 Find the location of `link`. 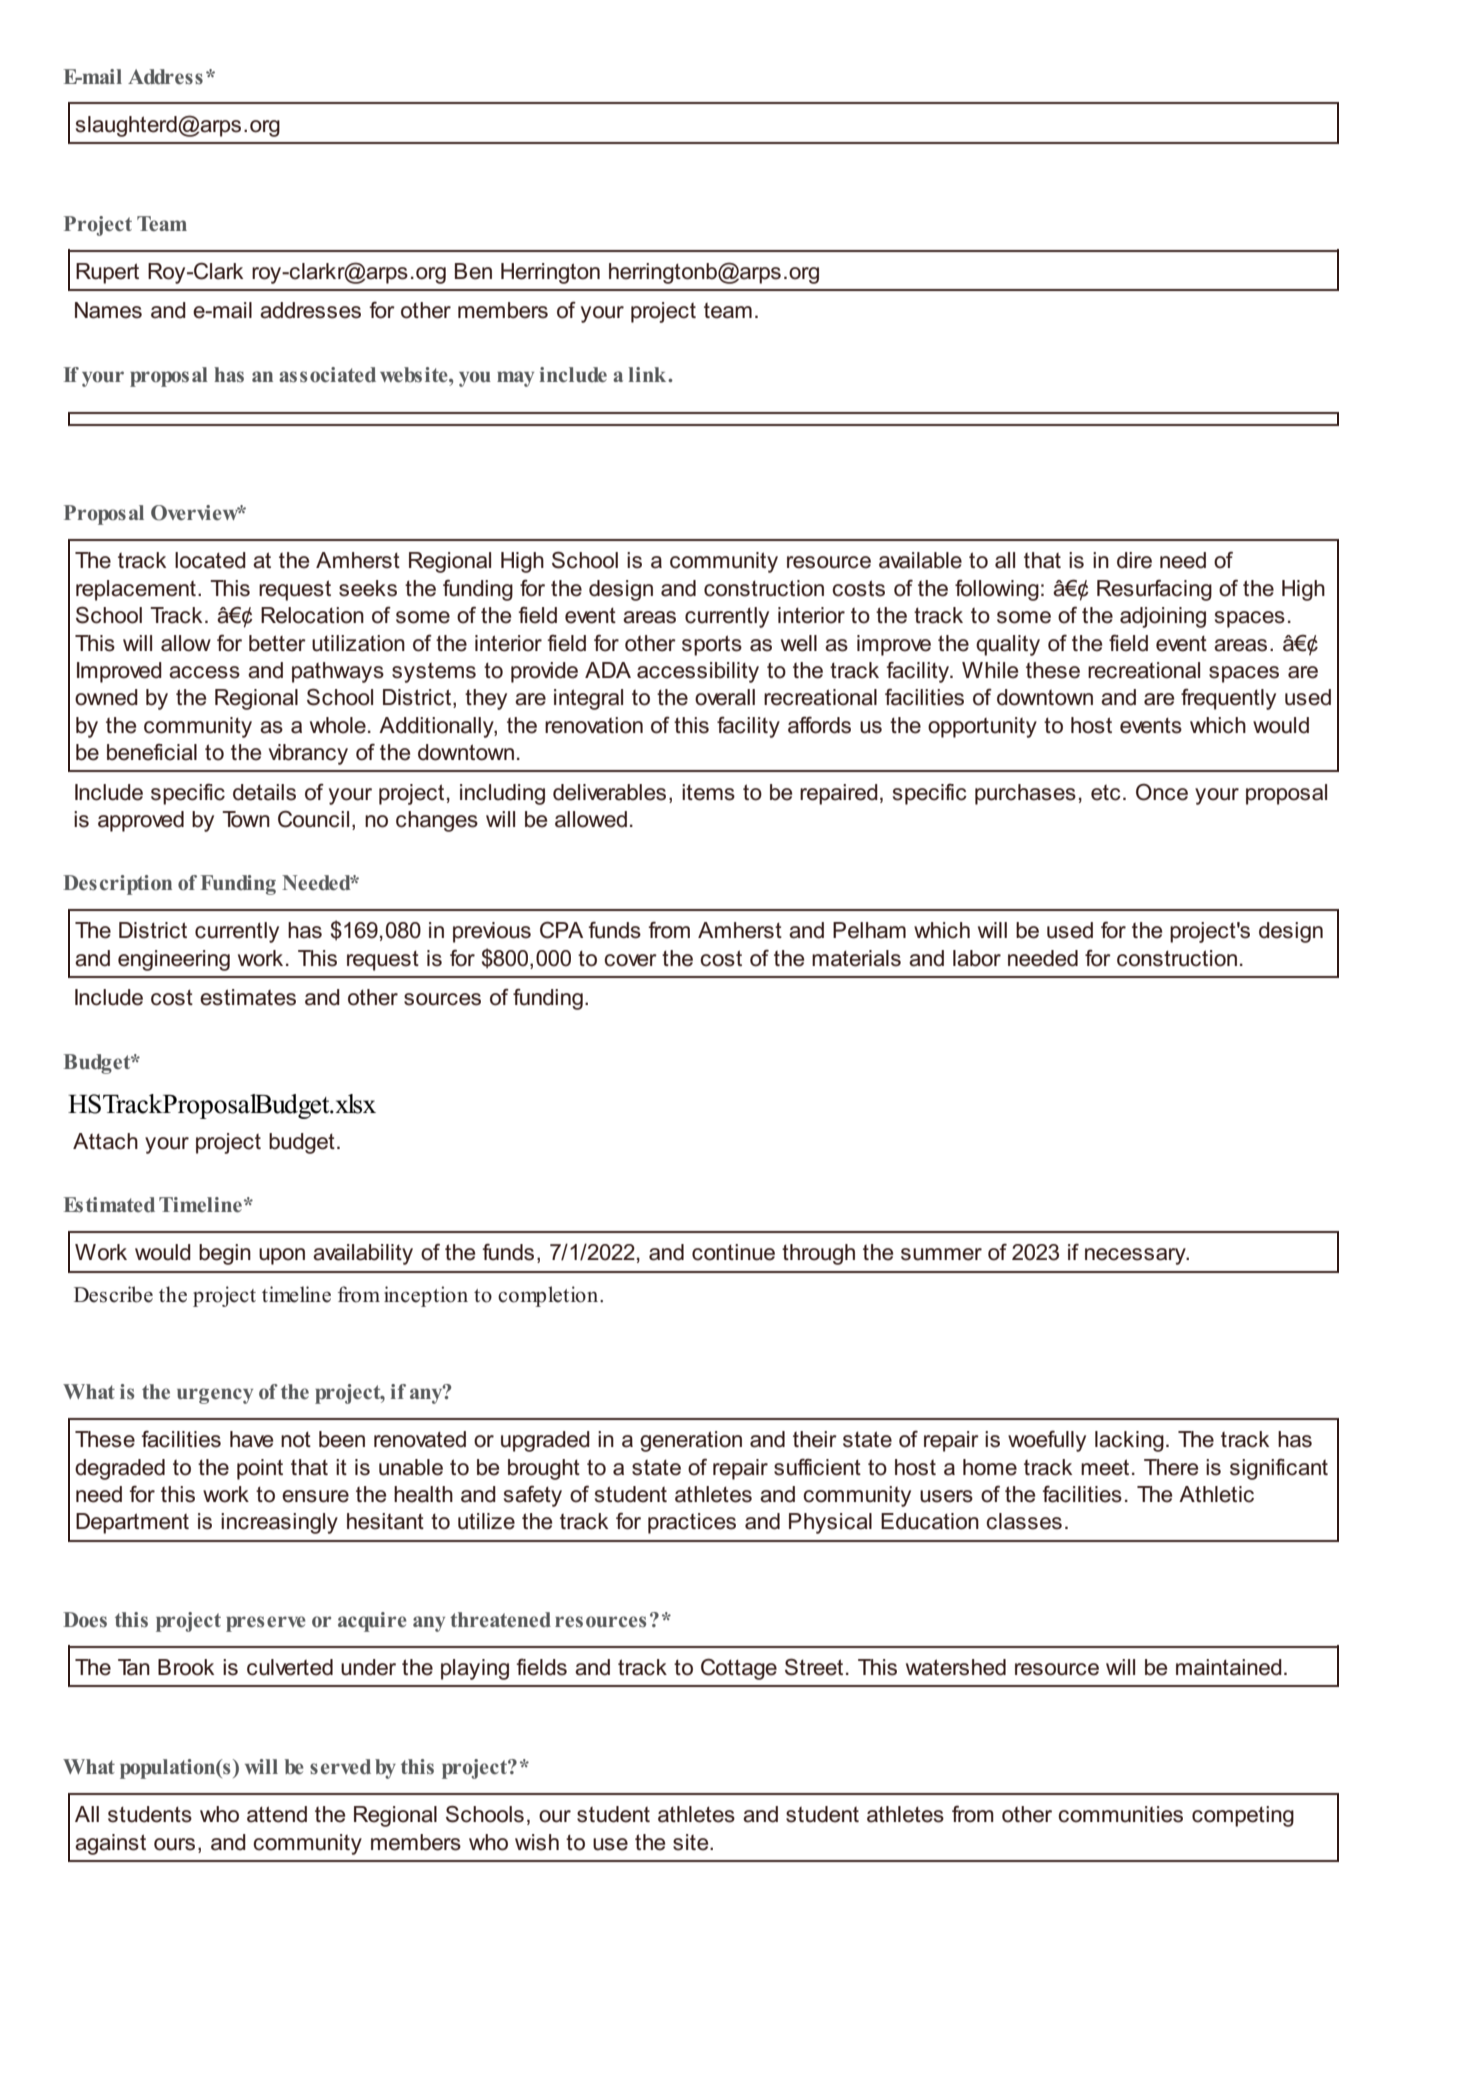

link is located at coordinates (648, 374).
